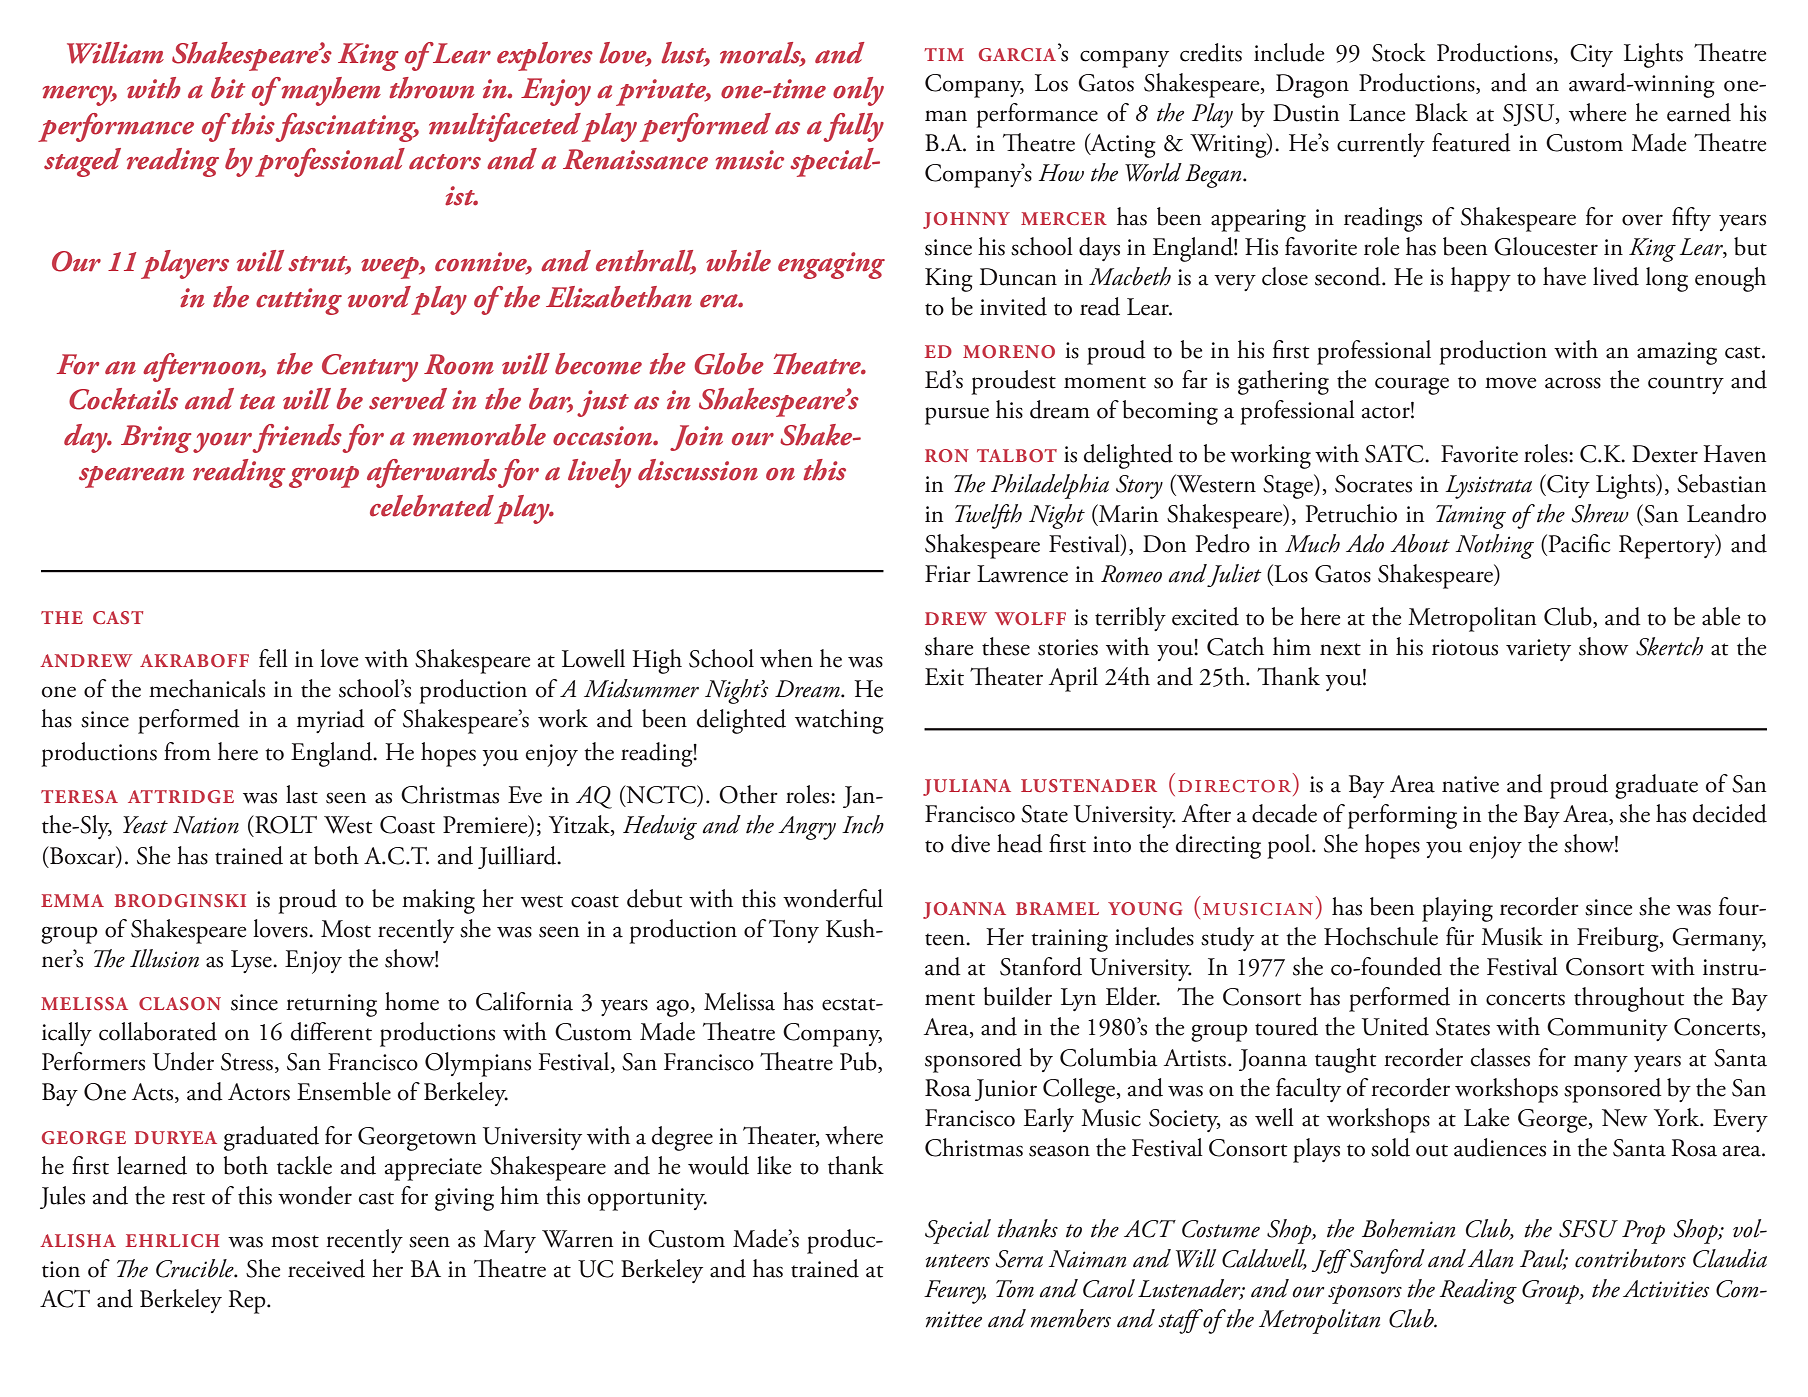 The height and width of the image is (1397, 1808). Describe the element at coordinates (1543, 1259) in the image. I see `Paul` at that location.
